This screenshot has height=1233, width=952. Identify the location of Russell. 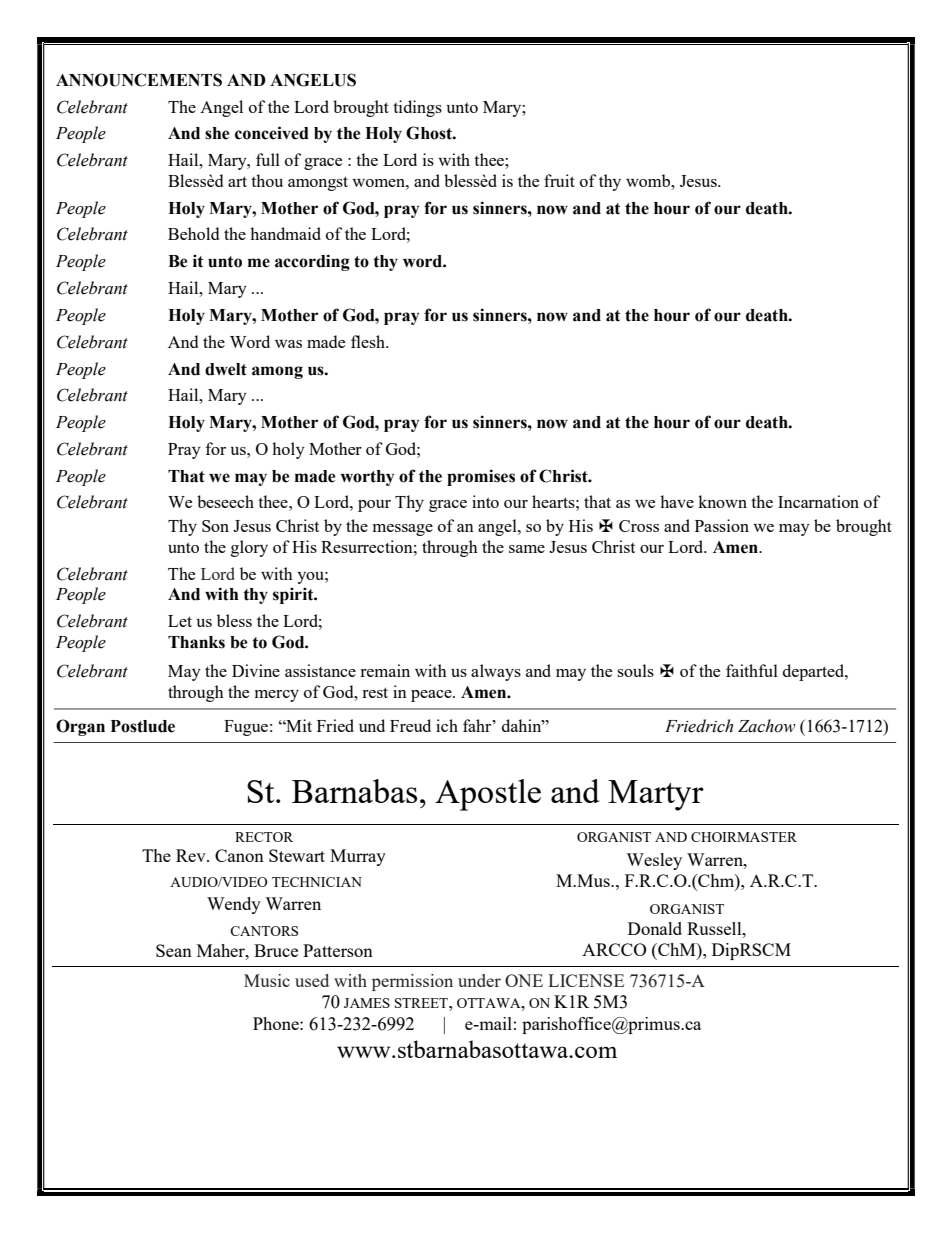
(715, 928).
